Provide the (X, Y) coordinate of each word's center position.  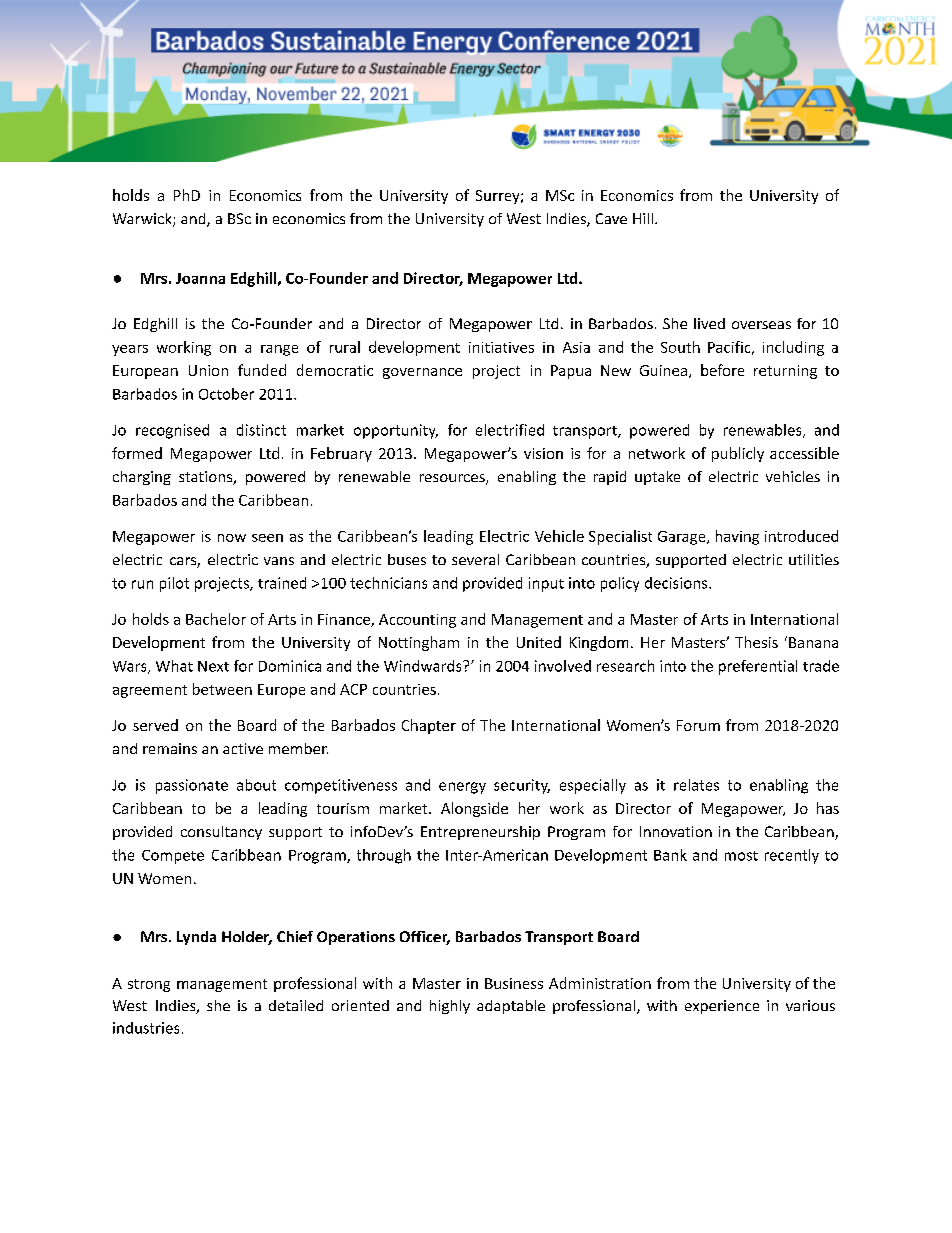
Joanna (200, 278)
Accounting (417, 621)
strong (149, 985)
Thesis (756, 642)
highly (450, 1007)
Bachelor (216, 619)
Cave (611, 218)
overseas (761, 325)
